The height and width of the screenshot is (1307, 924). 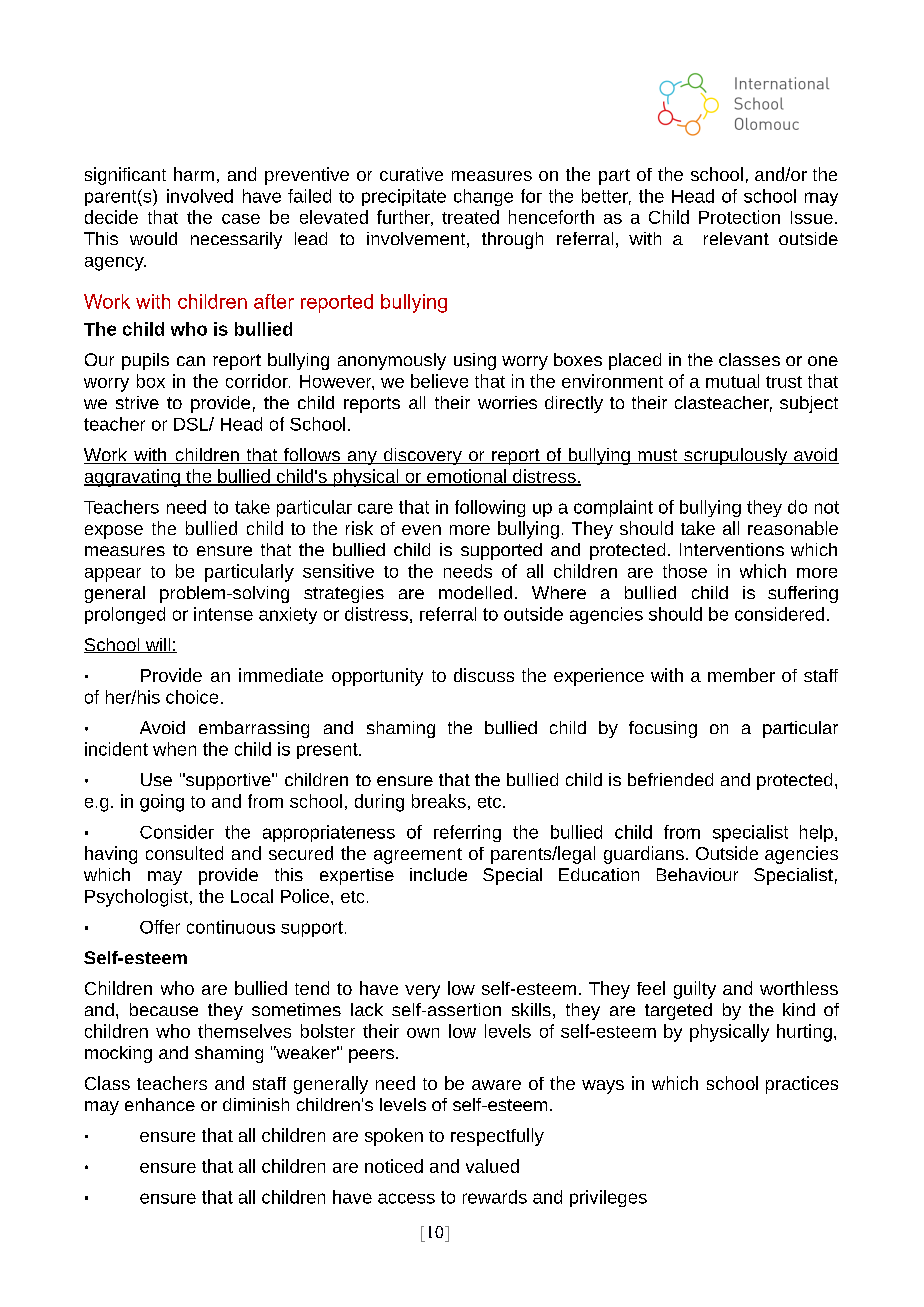 I want to click on following, so click(x=490, y=508).
